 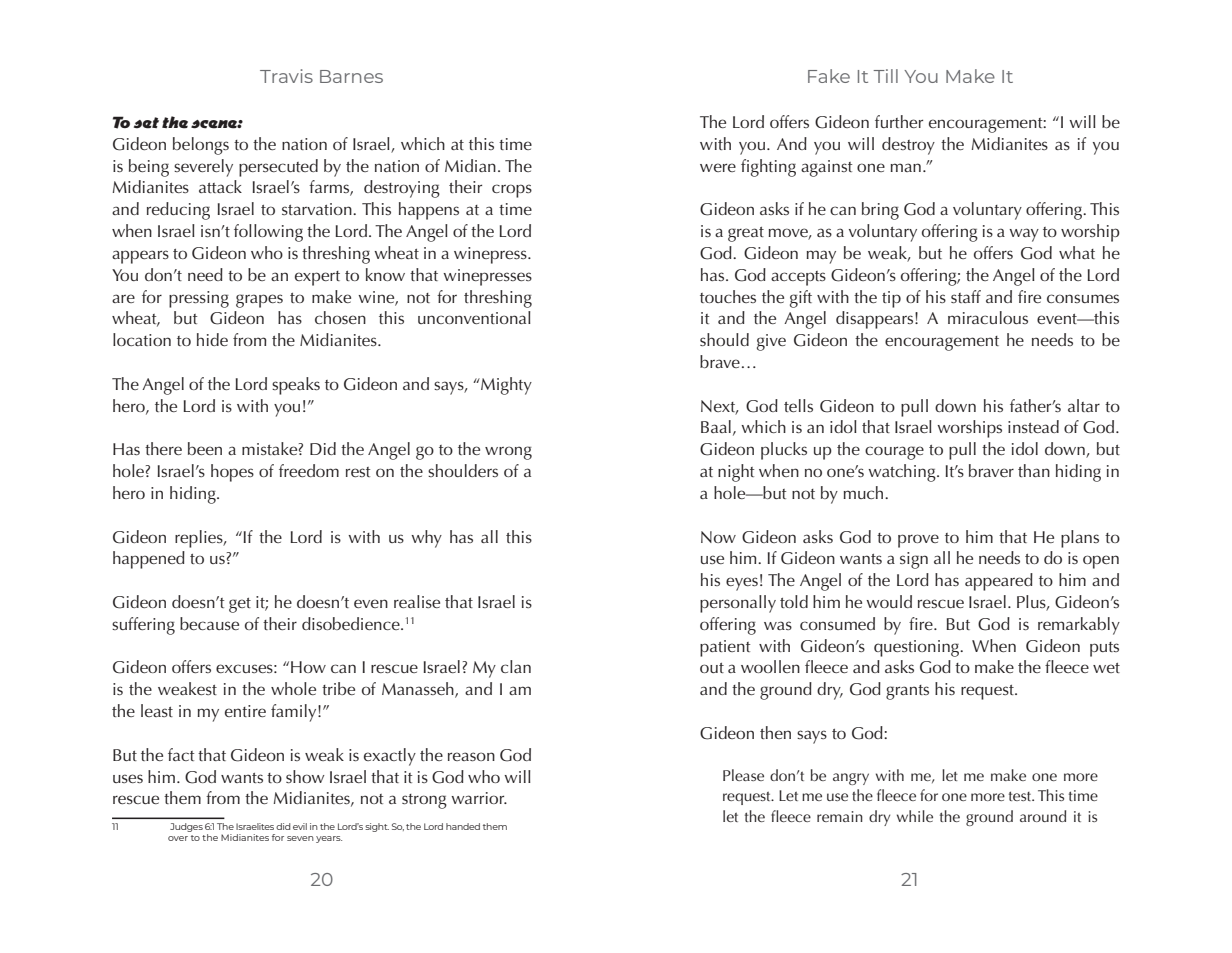 What do you see at coordinates (771, 342) in the screenshot?
I see `give` at bounding box center [771, 342].
